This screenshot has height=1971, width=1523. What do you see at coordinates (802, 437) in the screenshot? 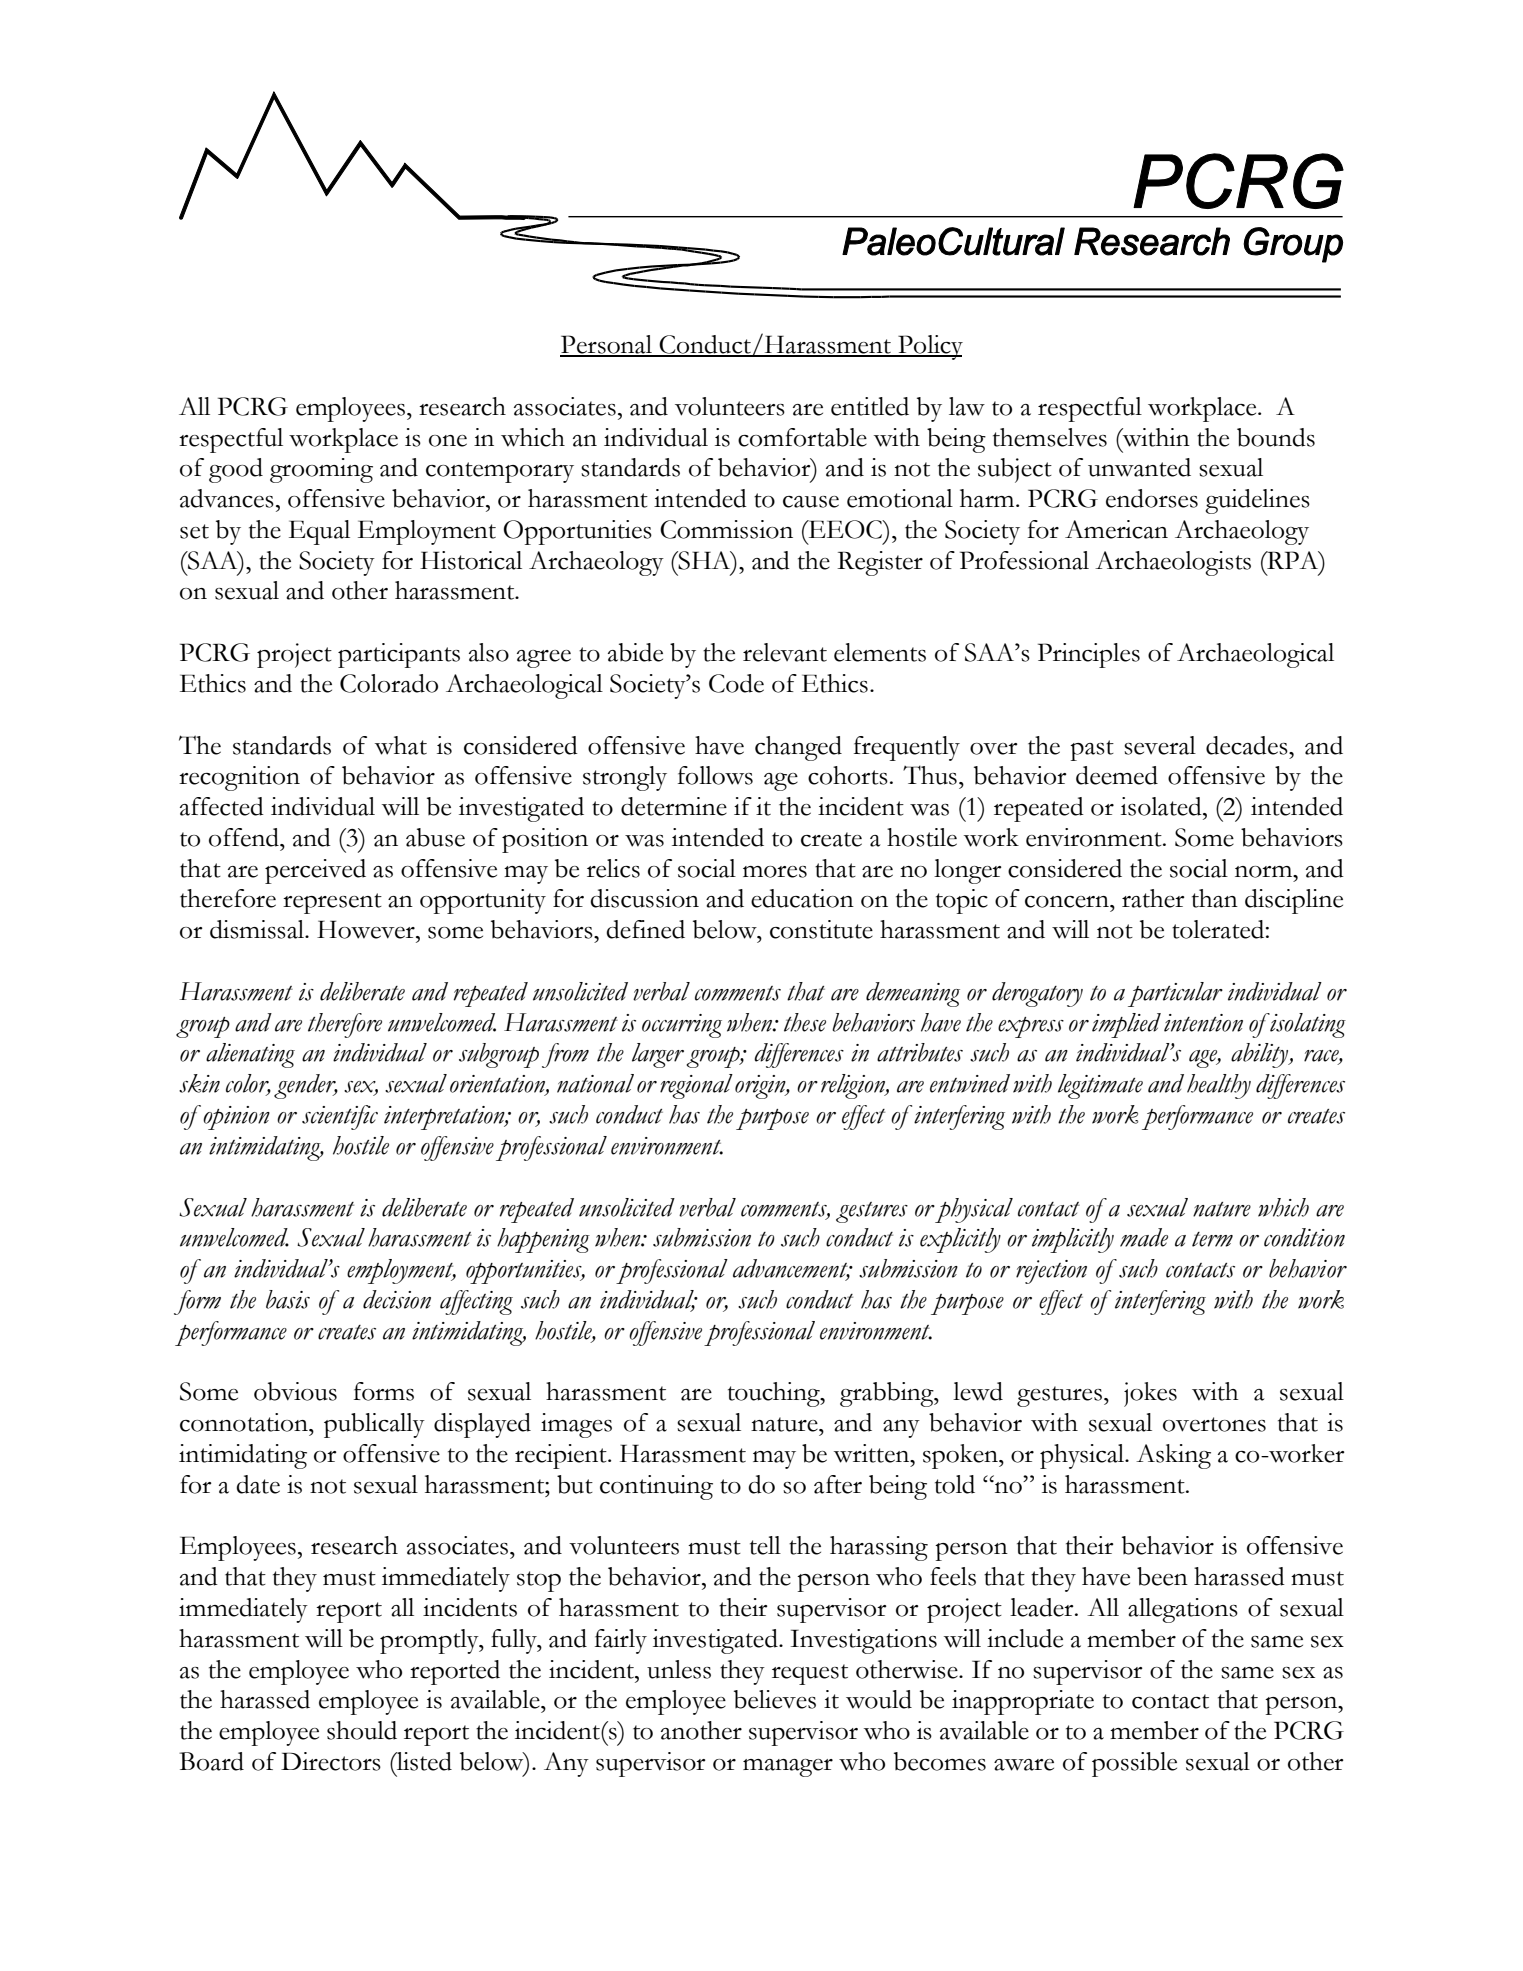
I see `comfortable` at bounding box center [802, 437].
